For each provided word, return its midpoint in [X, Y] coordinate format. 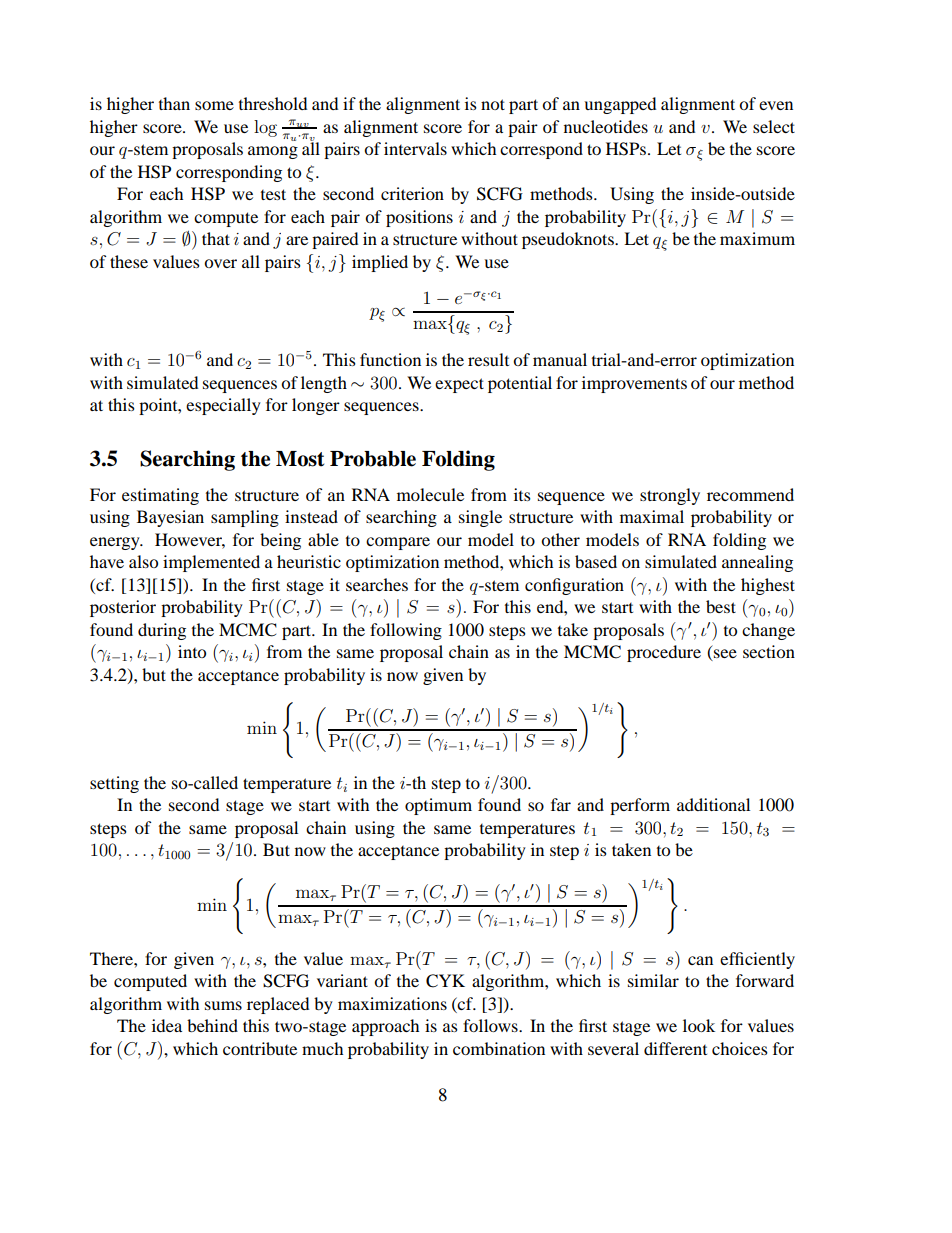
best [721, 606]
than [174, 103]
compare [398, 543]
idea [167, 1025]
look [699, 1025]
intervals [415, 148]
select [774, 126]
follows [491, 1025]
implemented [211, 563]
